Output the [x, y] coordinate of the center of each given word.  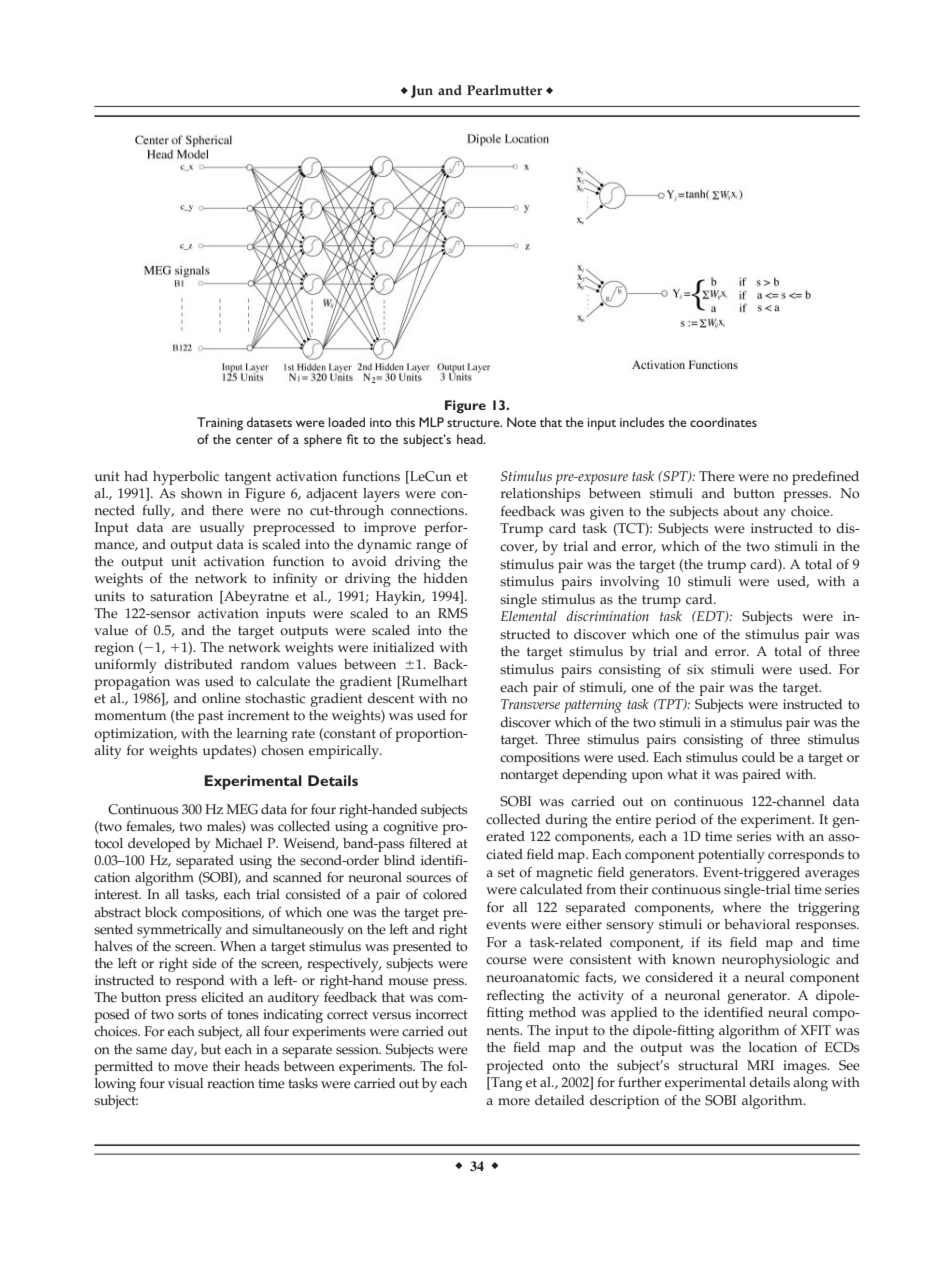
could [758, 757]
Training [220, 423]
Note [521, 422]
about [741, 511]
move [191, 1068]
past [211, 717]
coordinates [723, 422]
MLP [431, 422]
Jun [422, 91]
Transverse [530, 704]
